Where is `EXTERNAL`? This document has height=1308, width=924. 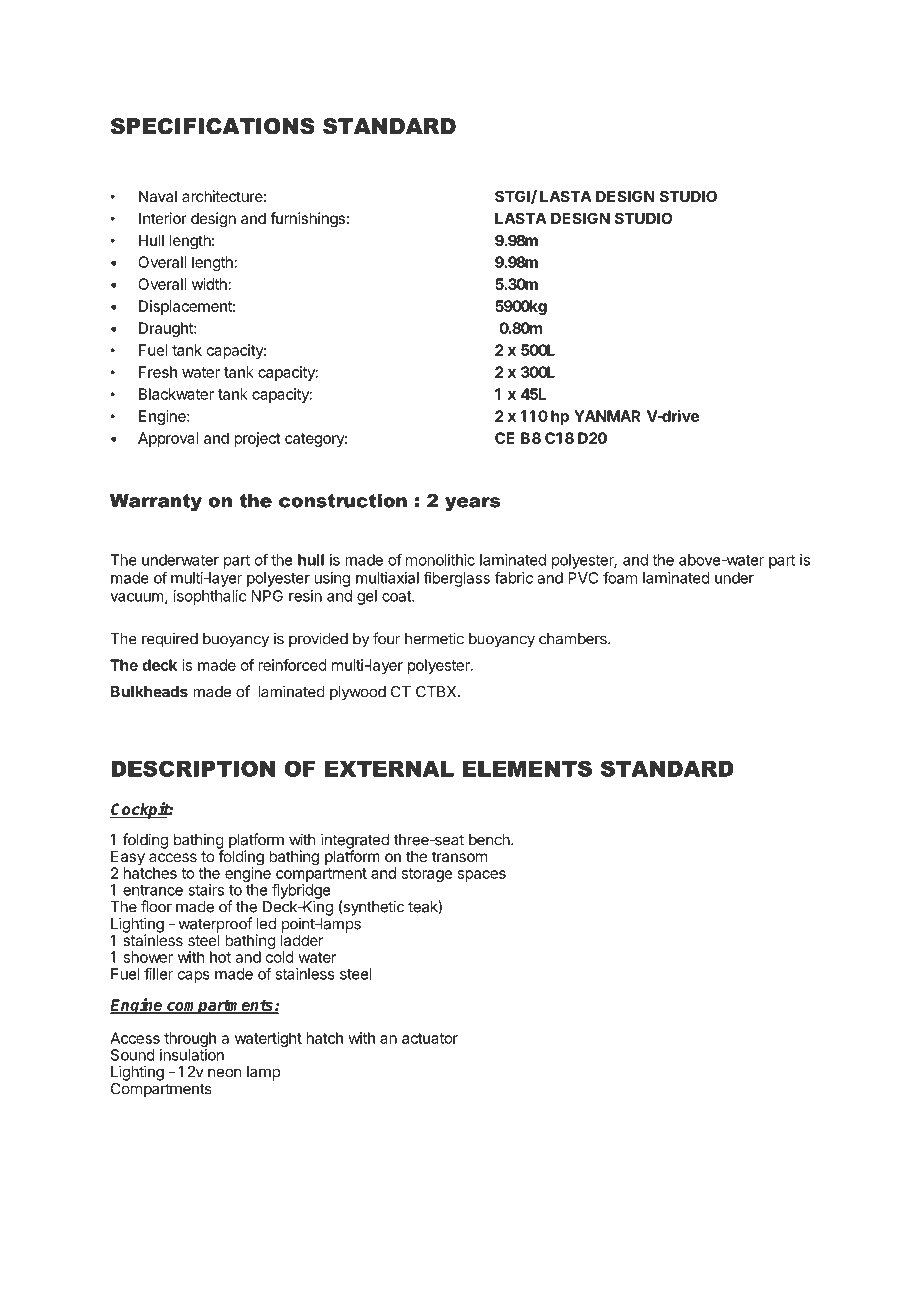 EXTERNAL is located at coordinates (389, 769).
